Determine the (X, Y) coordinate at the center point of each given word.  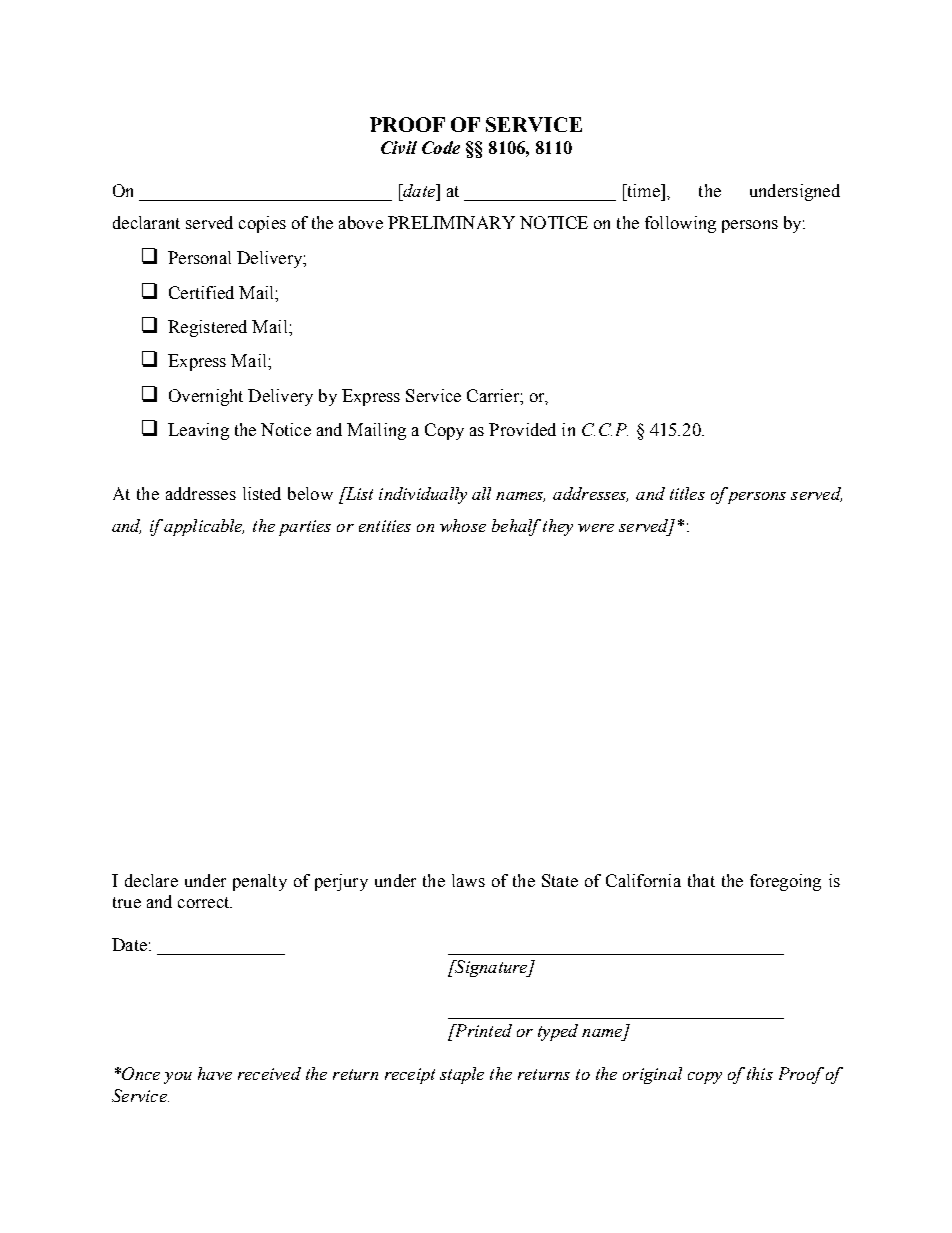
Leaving (198, 431)
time (643, 190)
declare (151, 880)
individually (423, 495)
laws (468, 880)
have (215, 1073)
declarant (146, 222)
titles (687, 493)
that (701, 880)
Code (441, 147)
